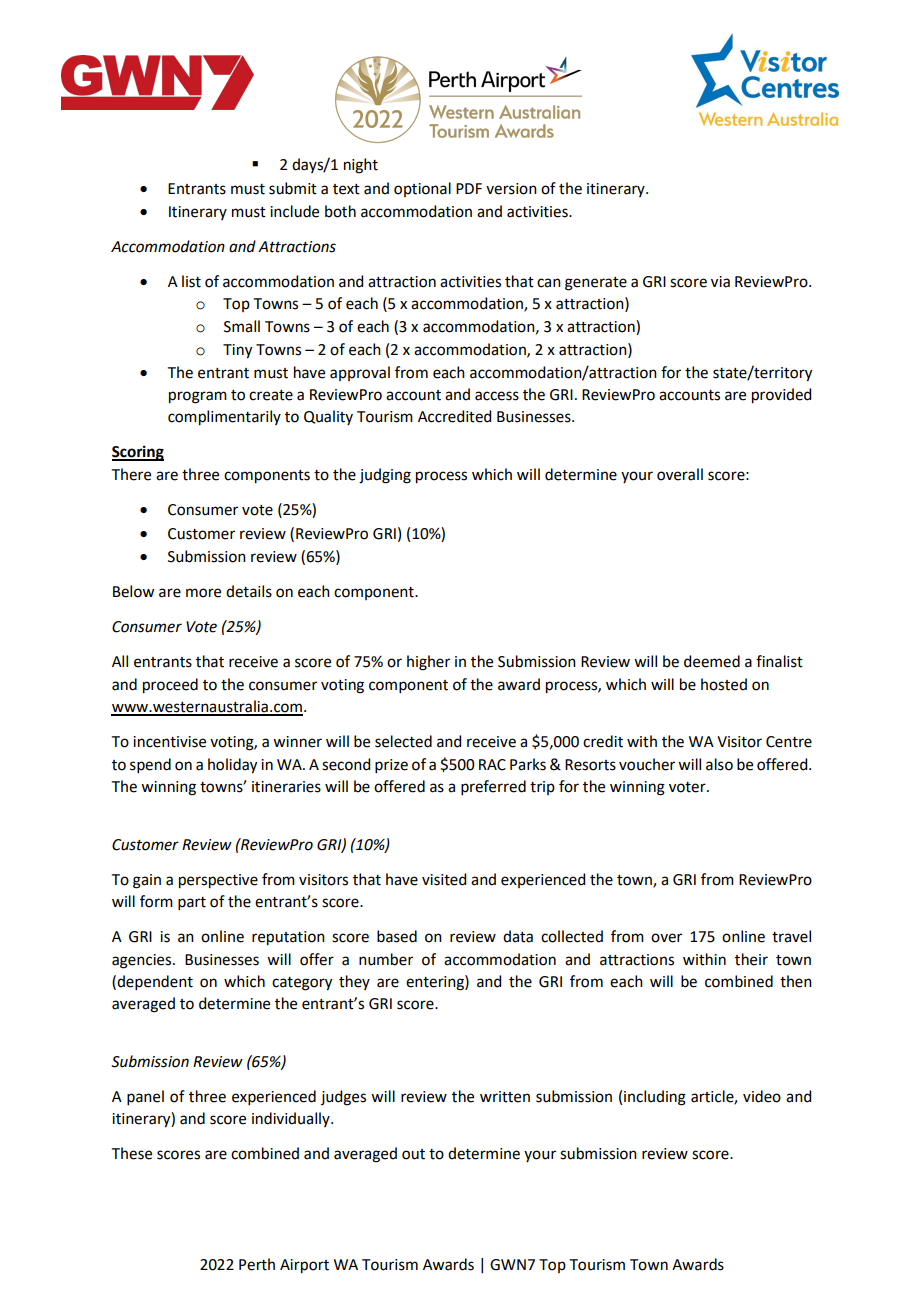 The height and width of the document is (1308, 924). Describe the element at coordinates (497, 396) in the document. I see `access` at that location.
